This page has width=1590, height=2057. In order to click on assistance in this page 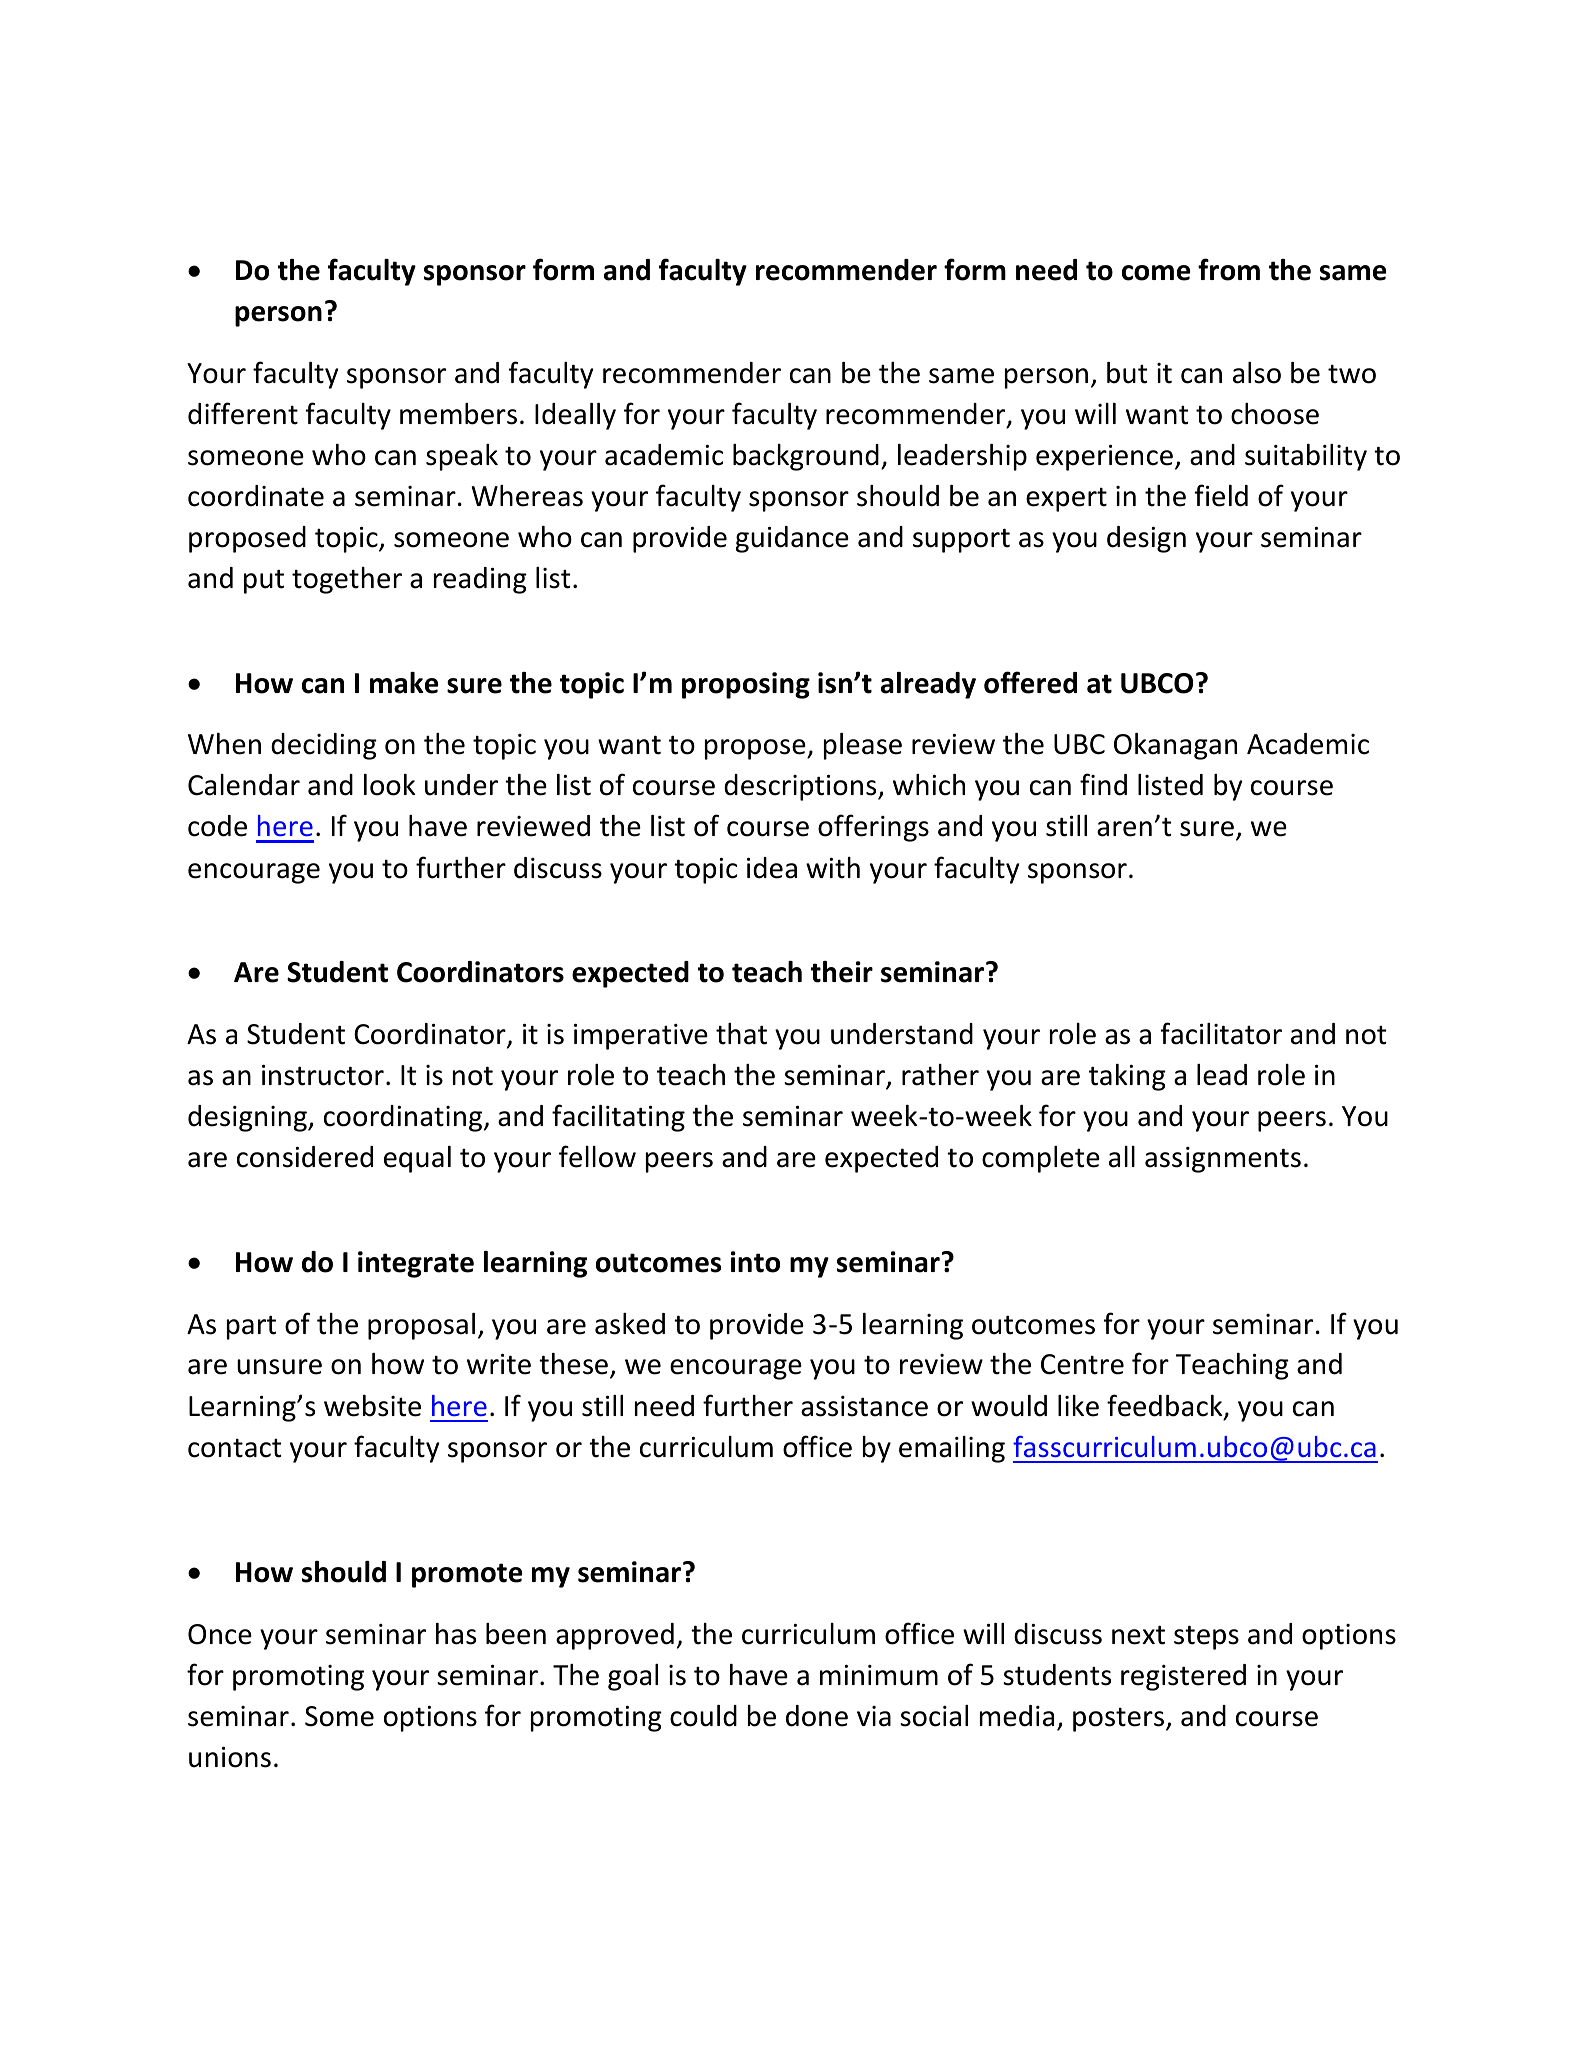, I will do `click(864, 1406)`.
